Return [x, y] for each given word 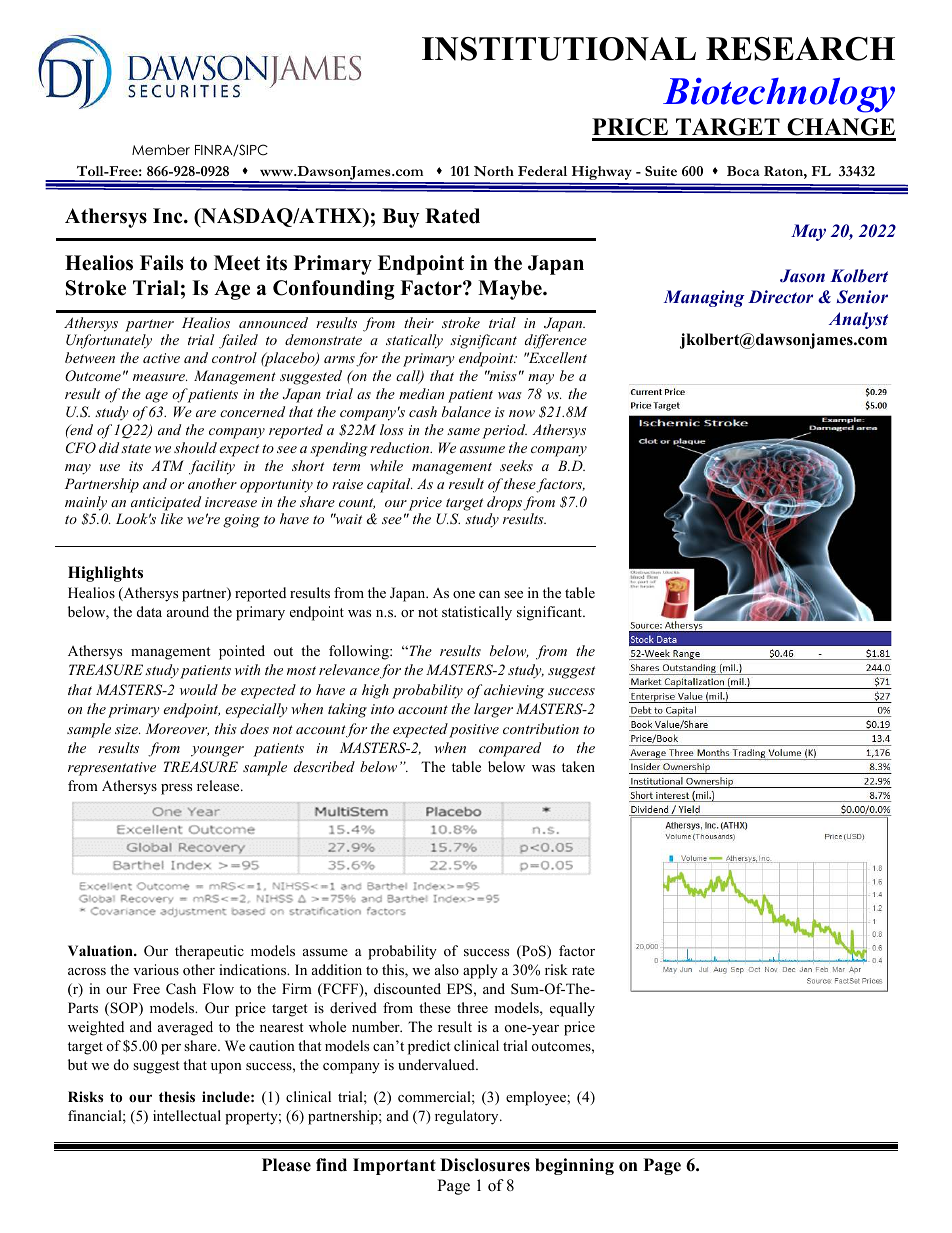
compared [510, 749]
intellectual [187, 1115]
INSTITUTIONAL [559, 49]
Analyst [858, 320]
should [195, 447]
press [176, 789]
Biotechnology [779, 95]
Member [161, 149]
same [463, 431]
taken [578, 766]
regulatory [468, 1117]
